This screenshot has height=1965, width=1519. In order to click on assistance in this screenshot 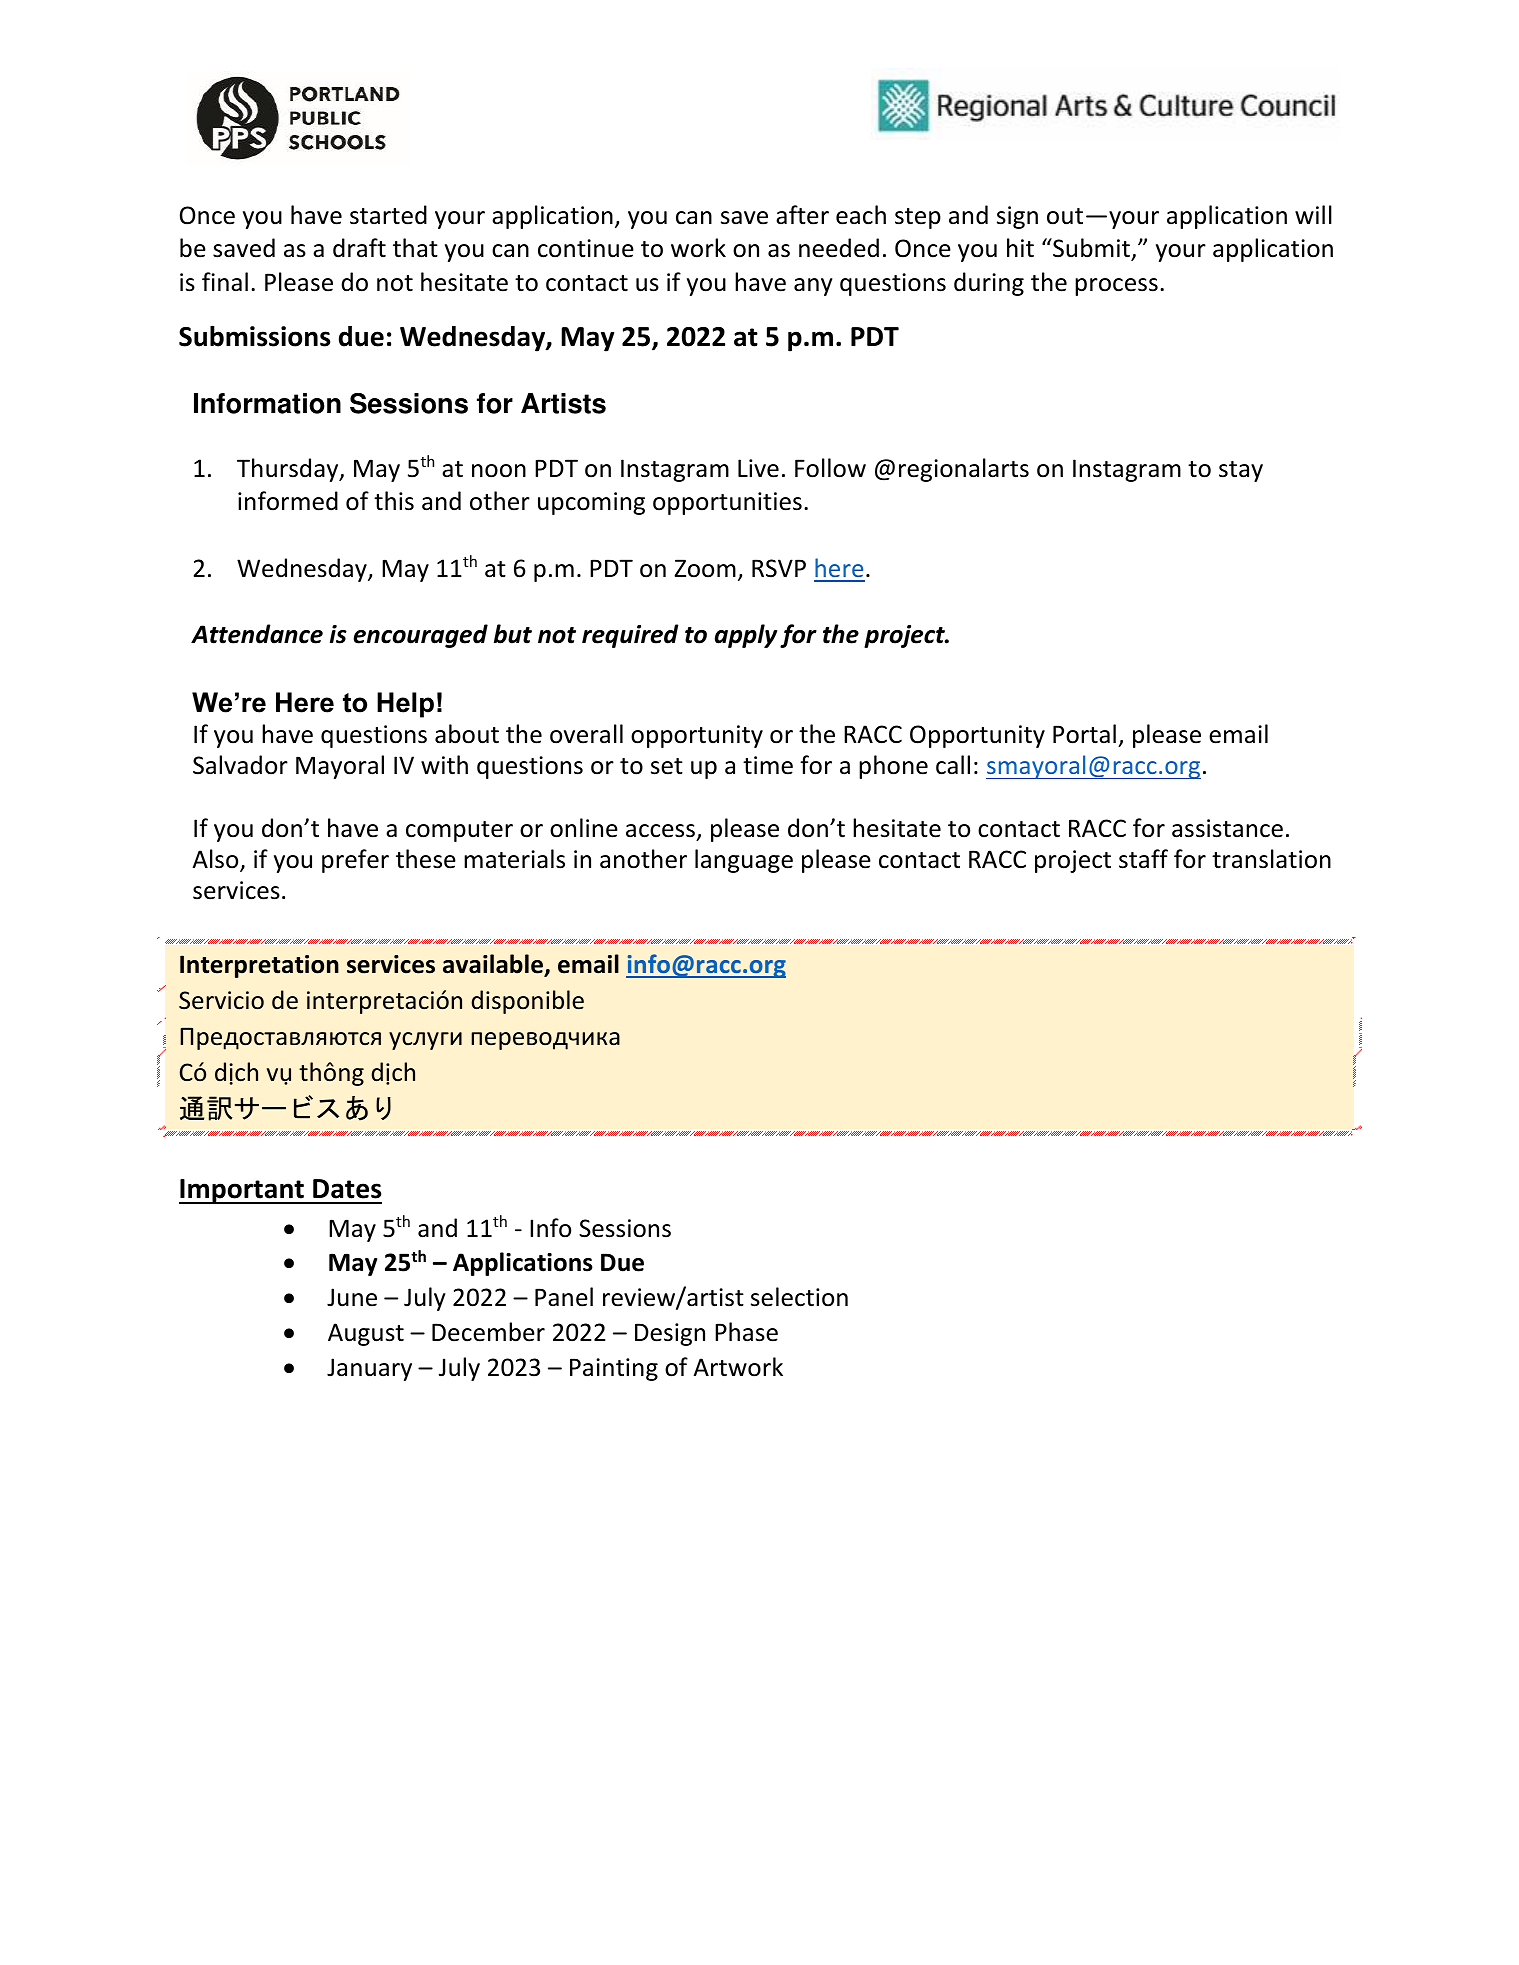, I will do `click(1227, 828)`.
